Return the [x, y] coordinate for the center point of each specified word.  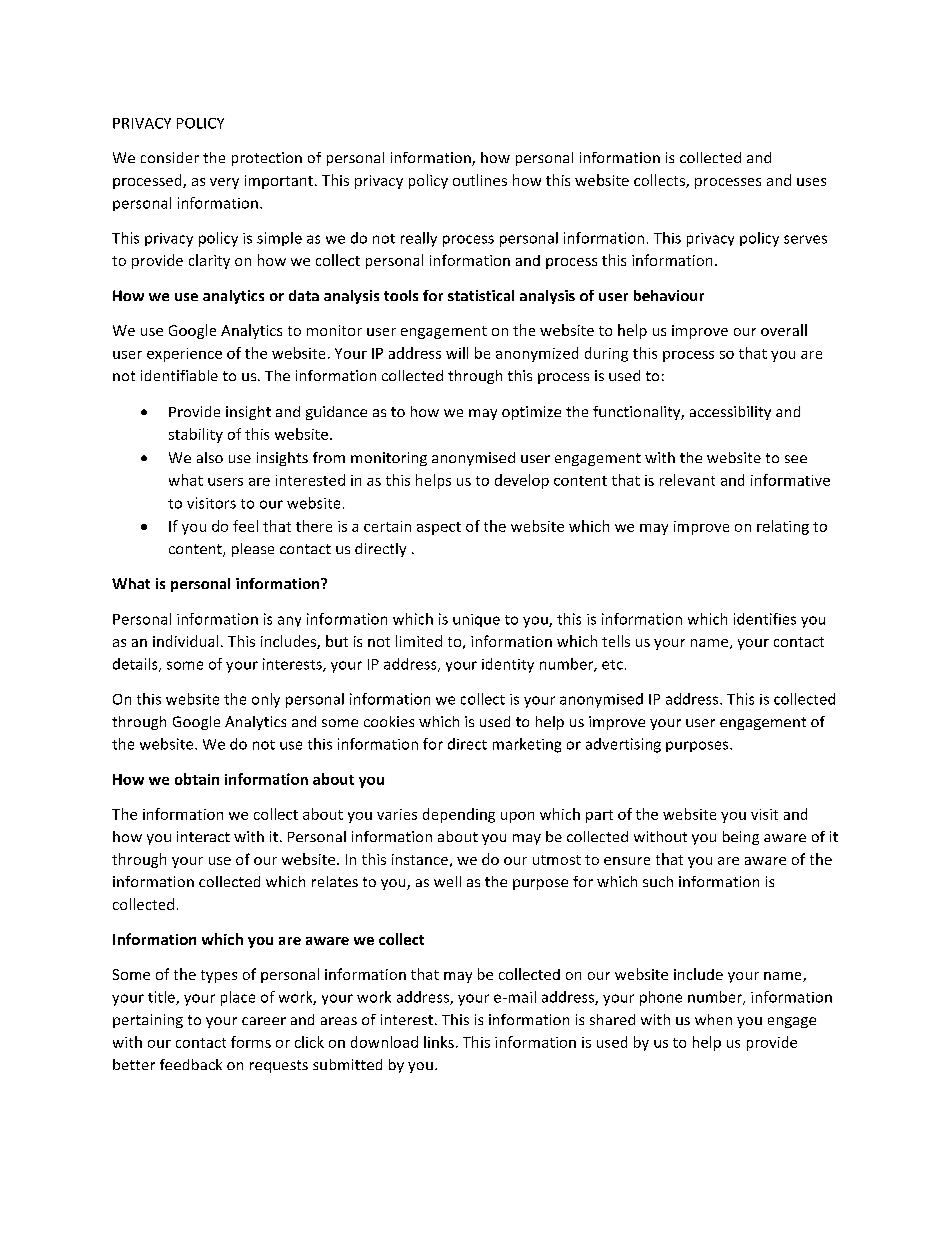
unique [476, 620]
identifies [765, 619]
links [439, 1042]
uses [811, 182]
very [224, 183]
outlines [480, 180]
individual [185, 641]
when [713, 1019]
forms [251, 1042]
